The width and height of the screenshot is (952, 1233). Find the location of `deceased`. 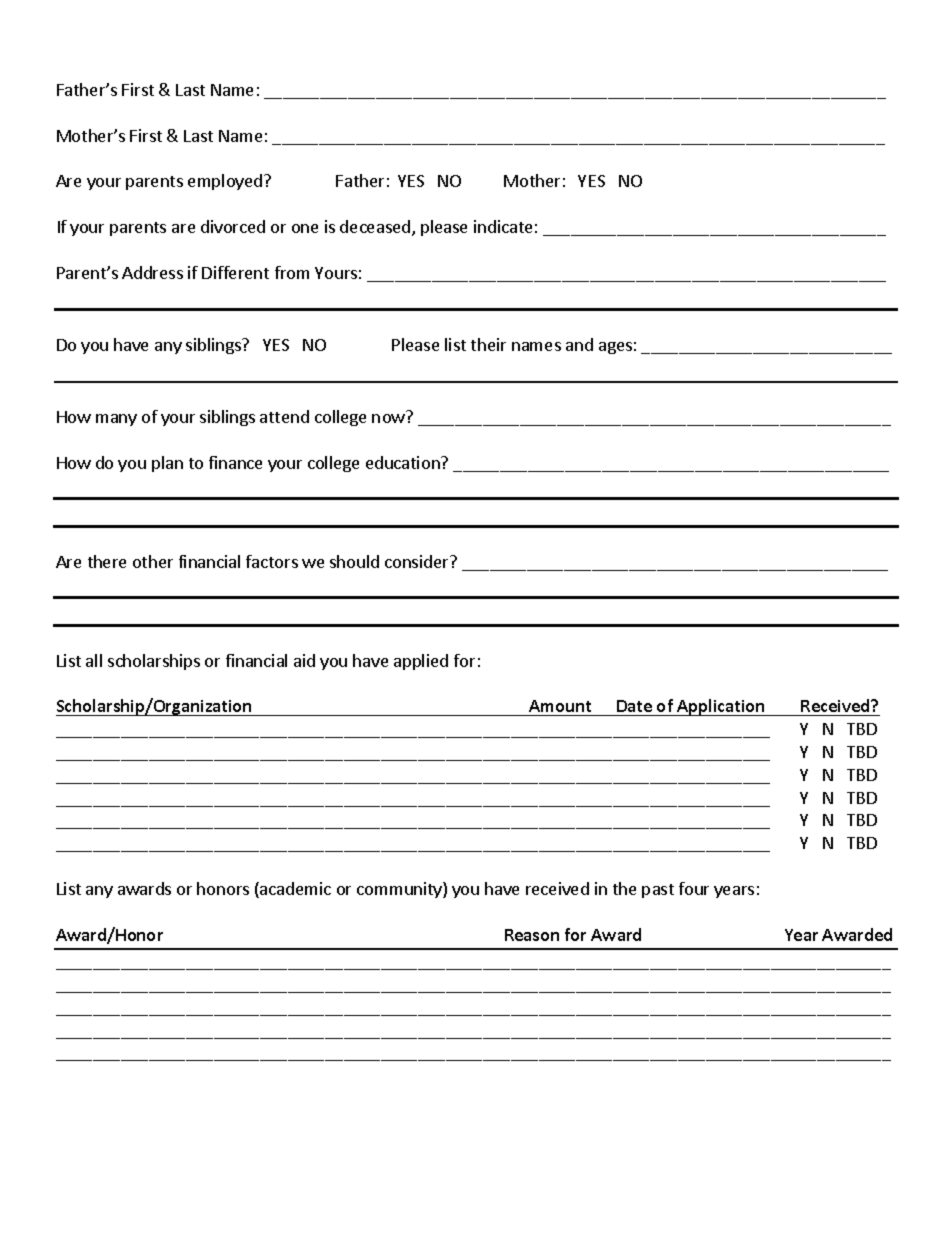

deceased is located at coordinates (376, 228).
